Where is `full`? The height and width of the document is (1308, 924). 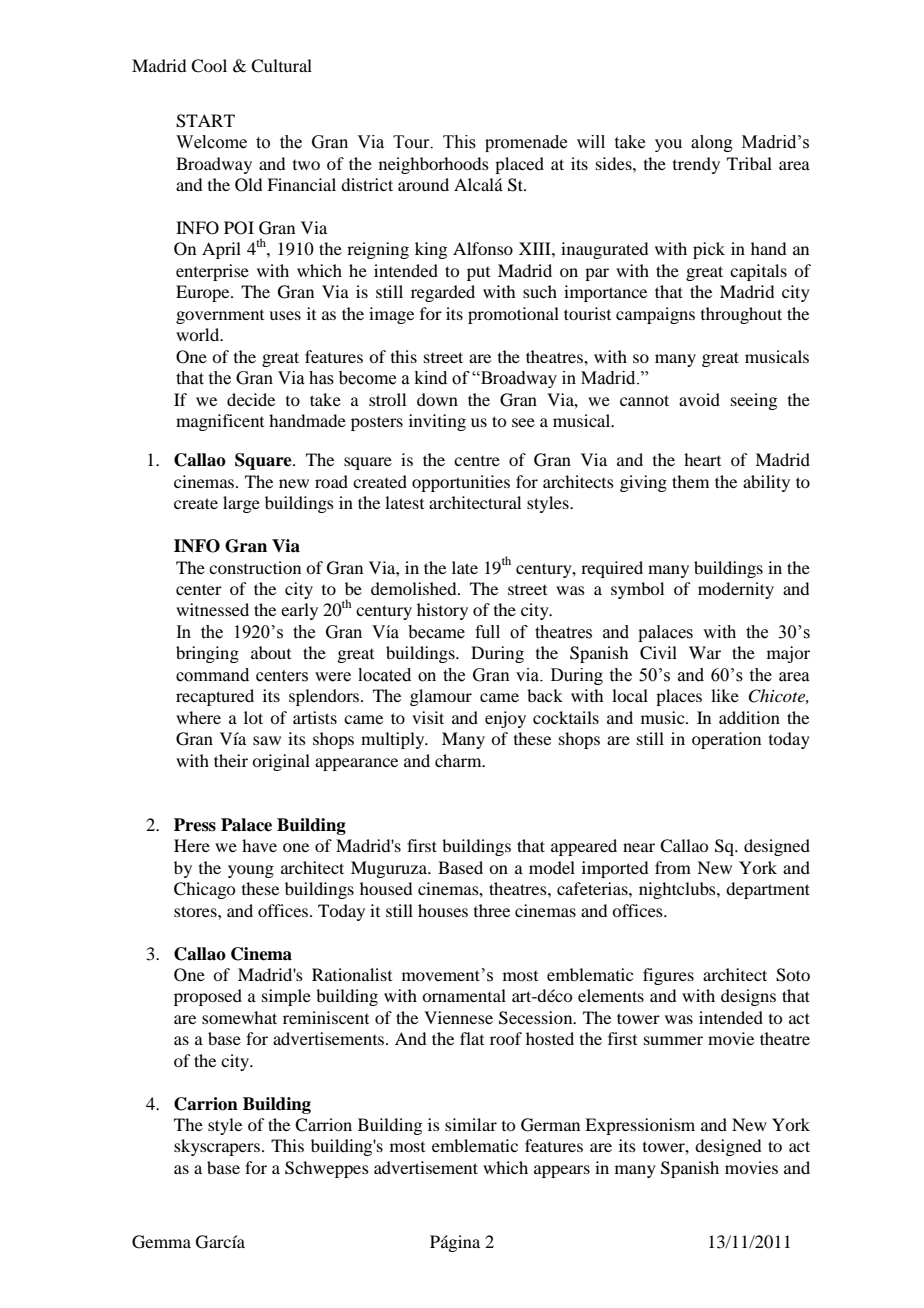
full is located at coordinates (487, 632).
